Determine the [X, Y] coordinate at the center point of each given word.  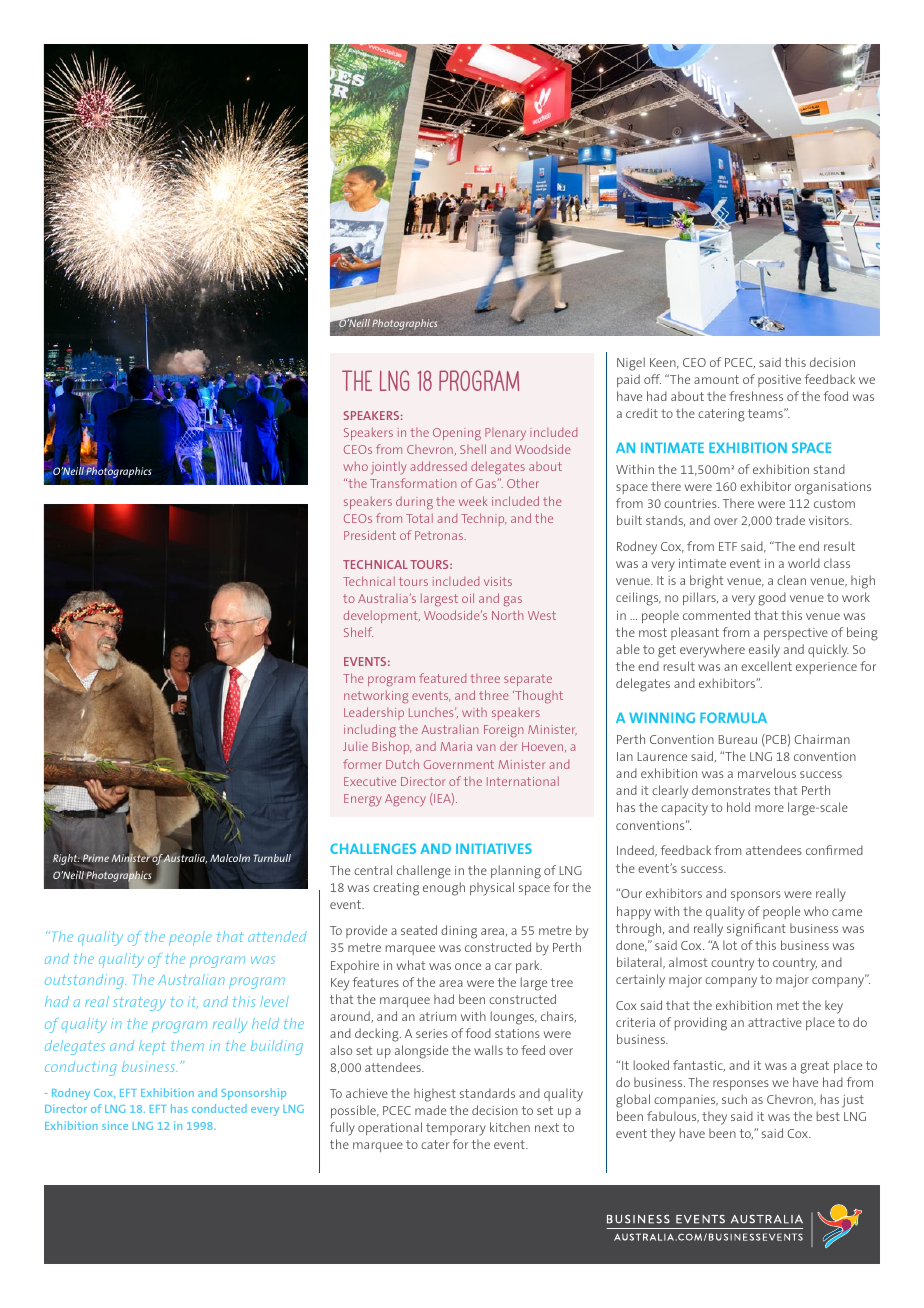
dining [459, 932]
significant [756, 930]
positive [779, 381]
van [486, 747]
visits [498, 581]
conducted [219, 1108]
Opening [457, 434]
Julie [355, 746]
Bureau [738, 739]
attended [277, 936]
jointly [389, 468]
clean [791, 580]
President [370, 535]
